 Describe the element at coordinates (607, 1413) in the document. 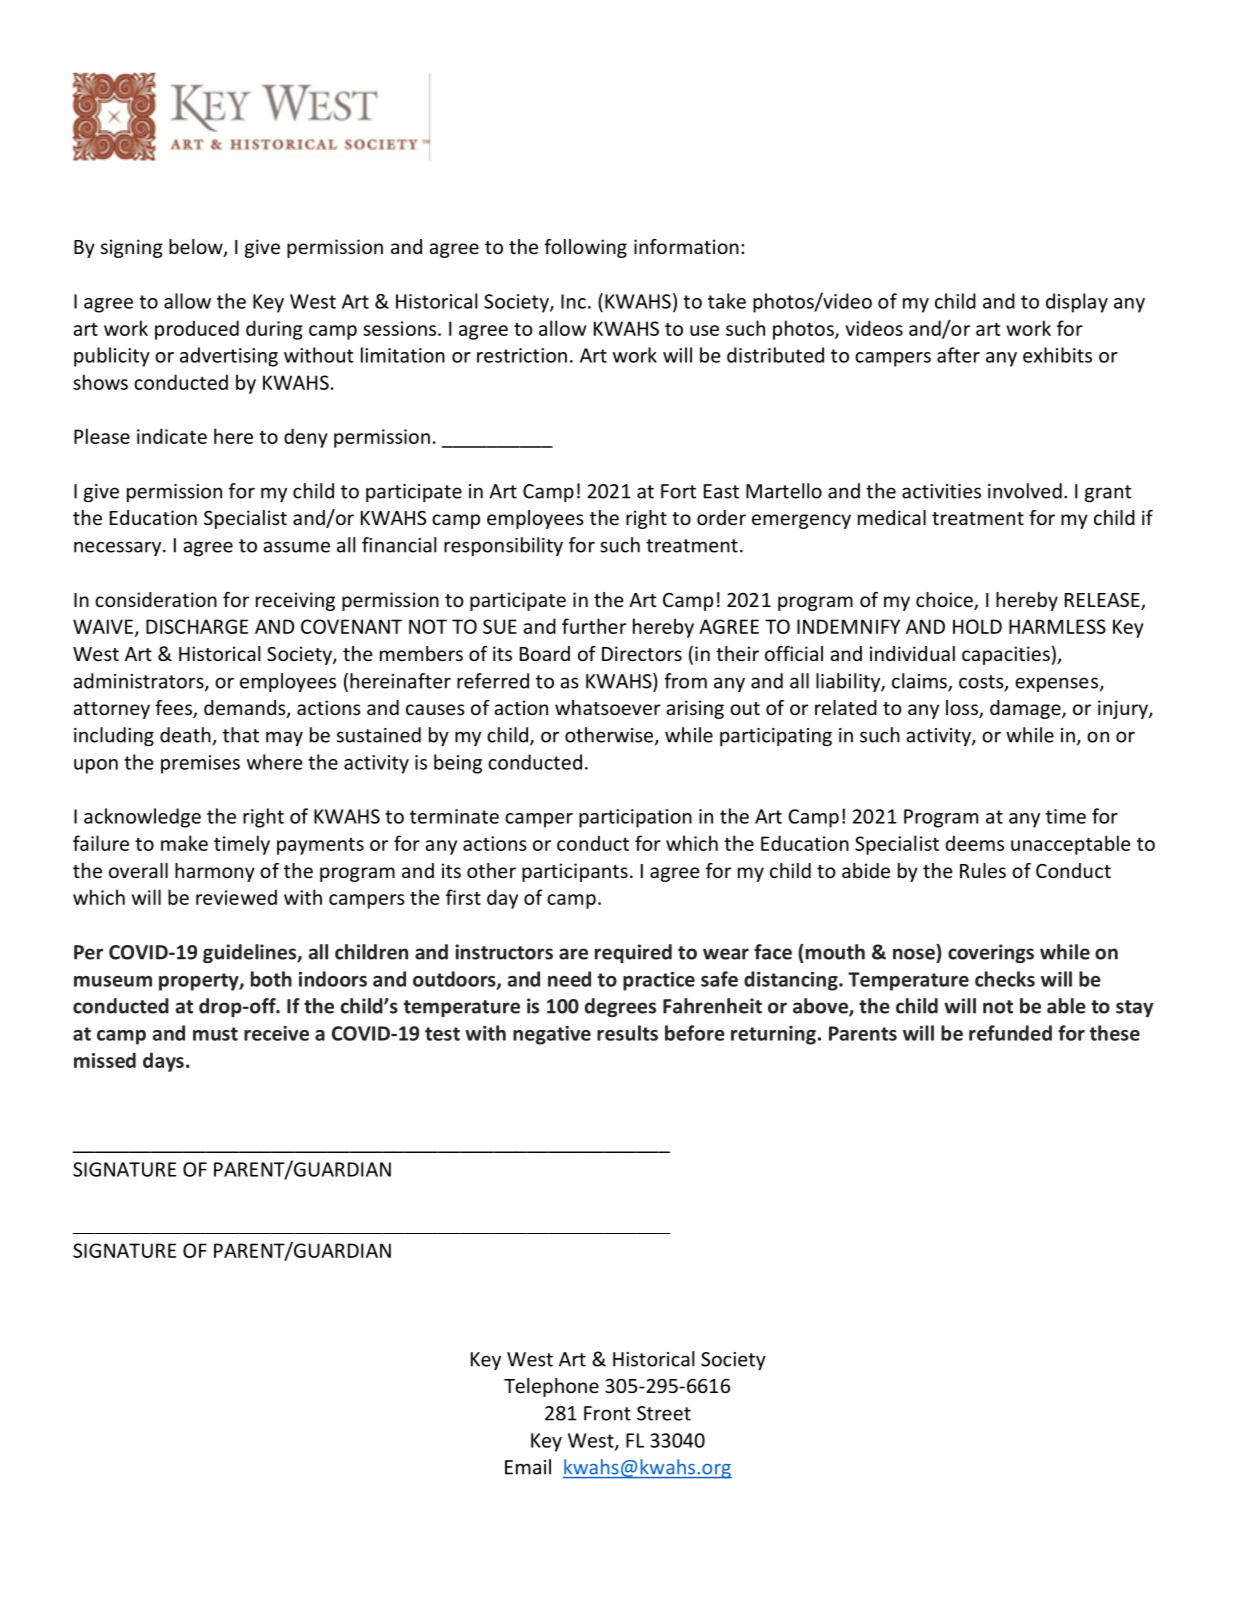

I see `Front` at that location.
